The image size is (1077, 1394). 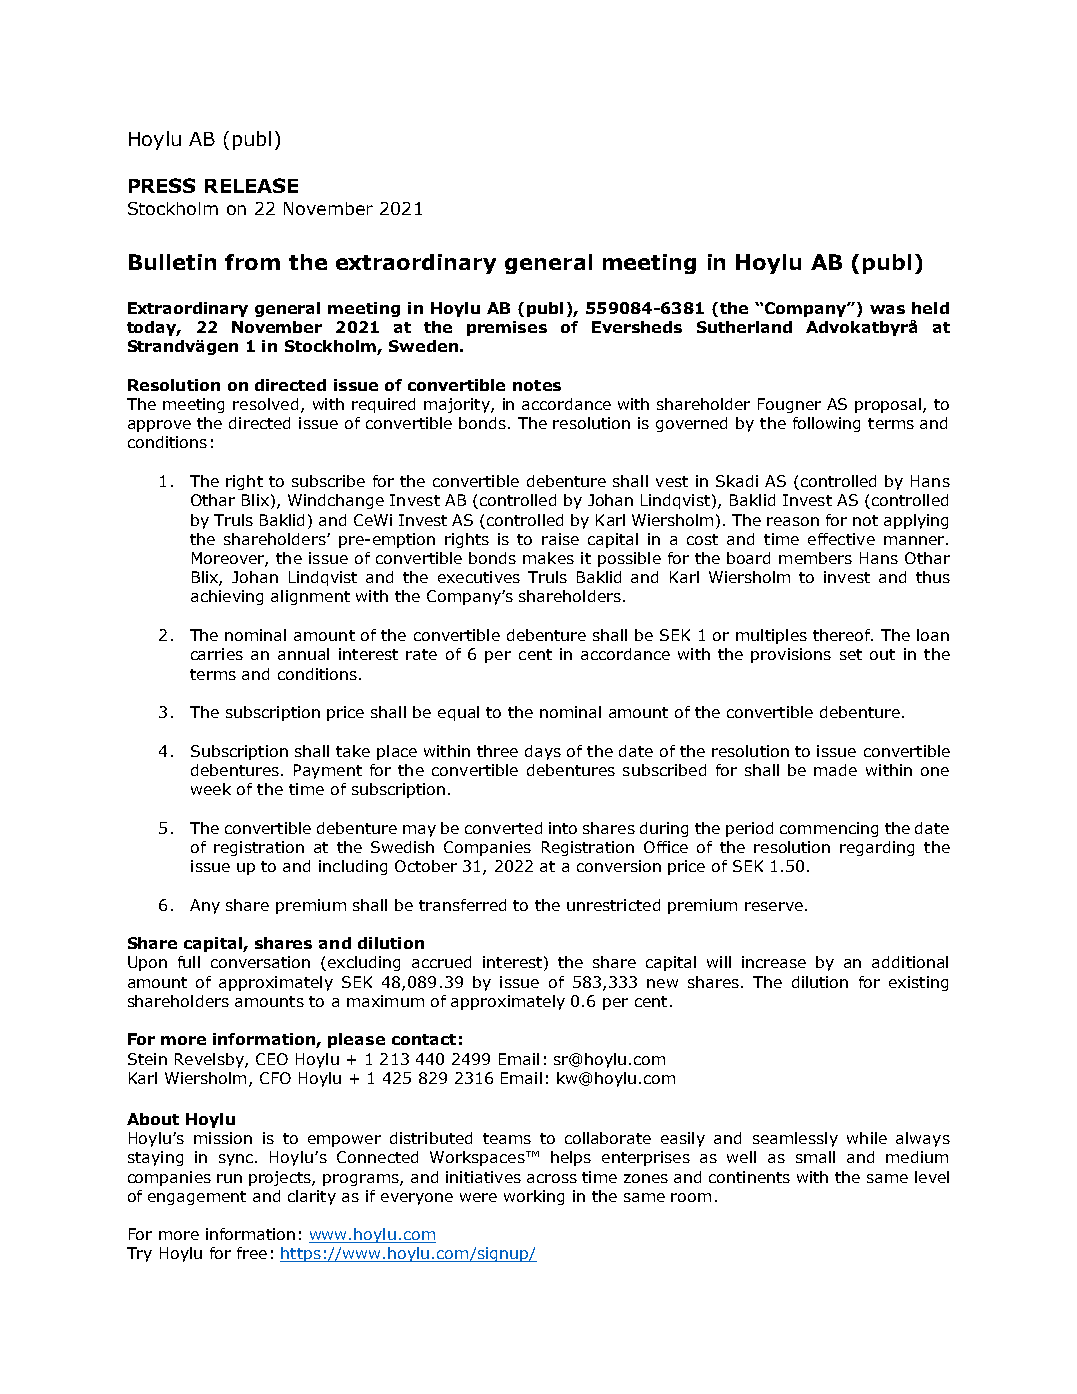 I want to click on made, so click(x=835, y=770).
